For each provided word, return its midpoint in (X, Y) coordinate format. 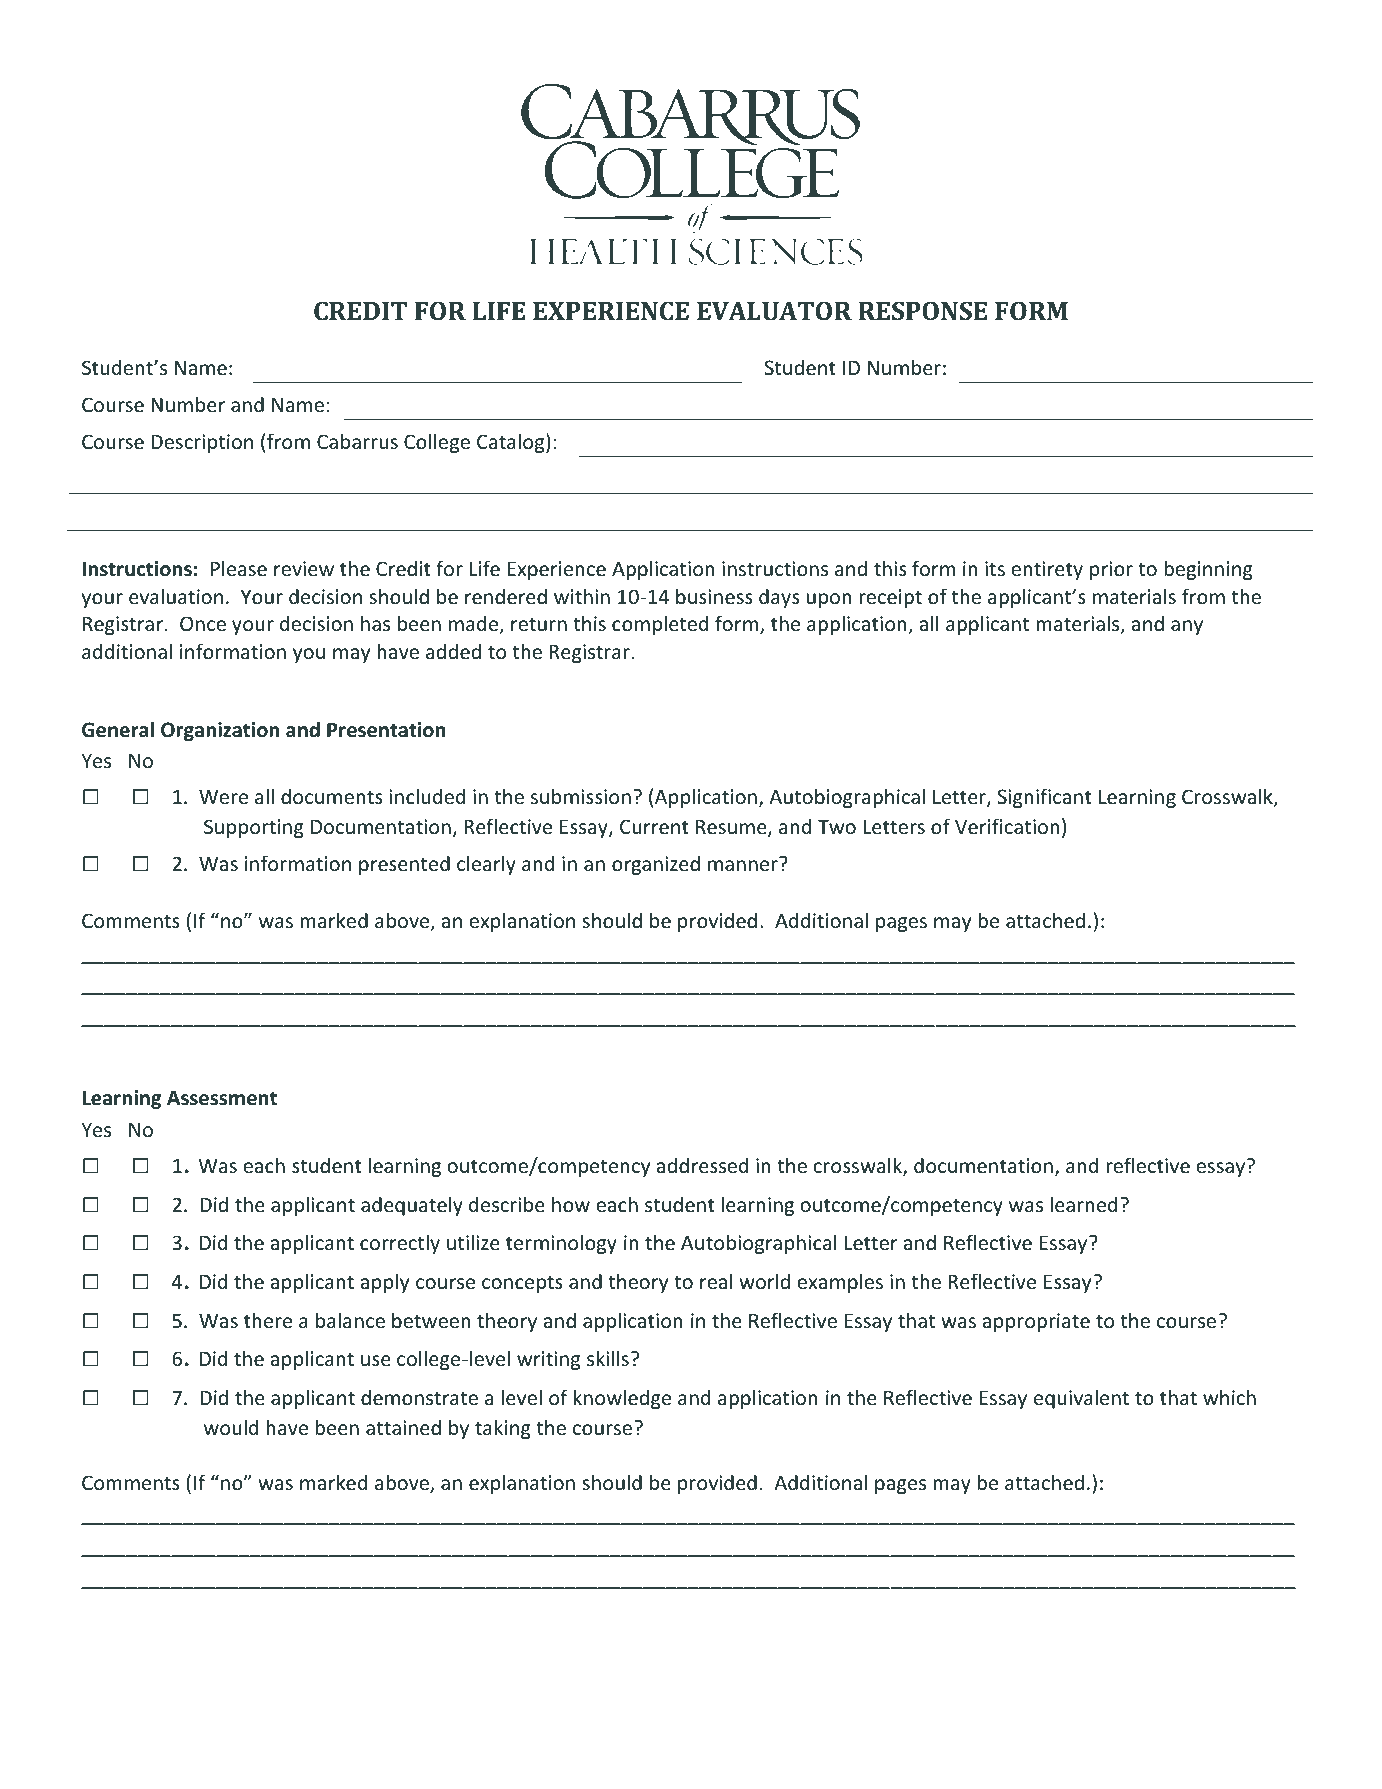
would (231, 1427)
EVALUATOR (774, 311)
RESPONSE (922, 311)
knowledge (622, 1399)
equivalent (1081, 1399)
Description (202, 443)
